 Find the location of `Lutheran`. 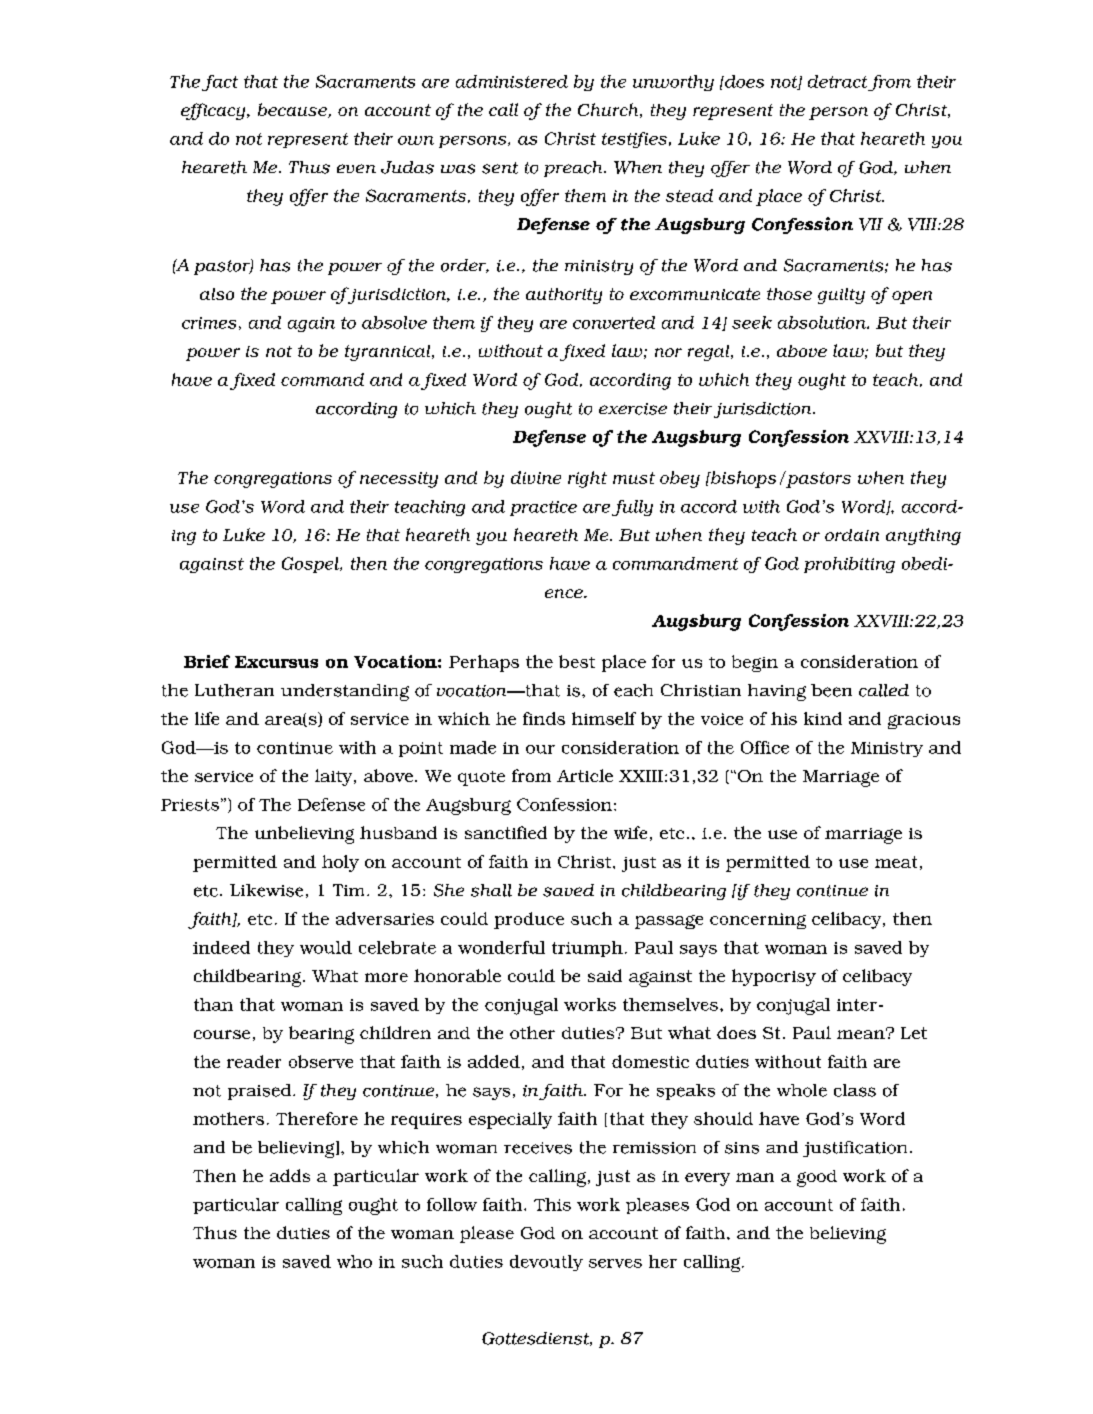

Lutheran is located at coordinates (234, 690).
